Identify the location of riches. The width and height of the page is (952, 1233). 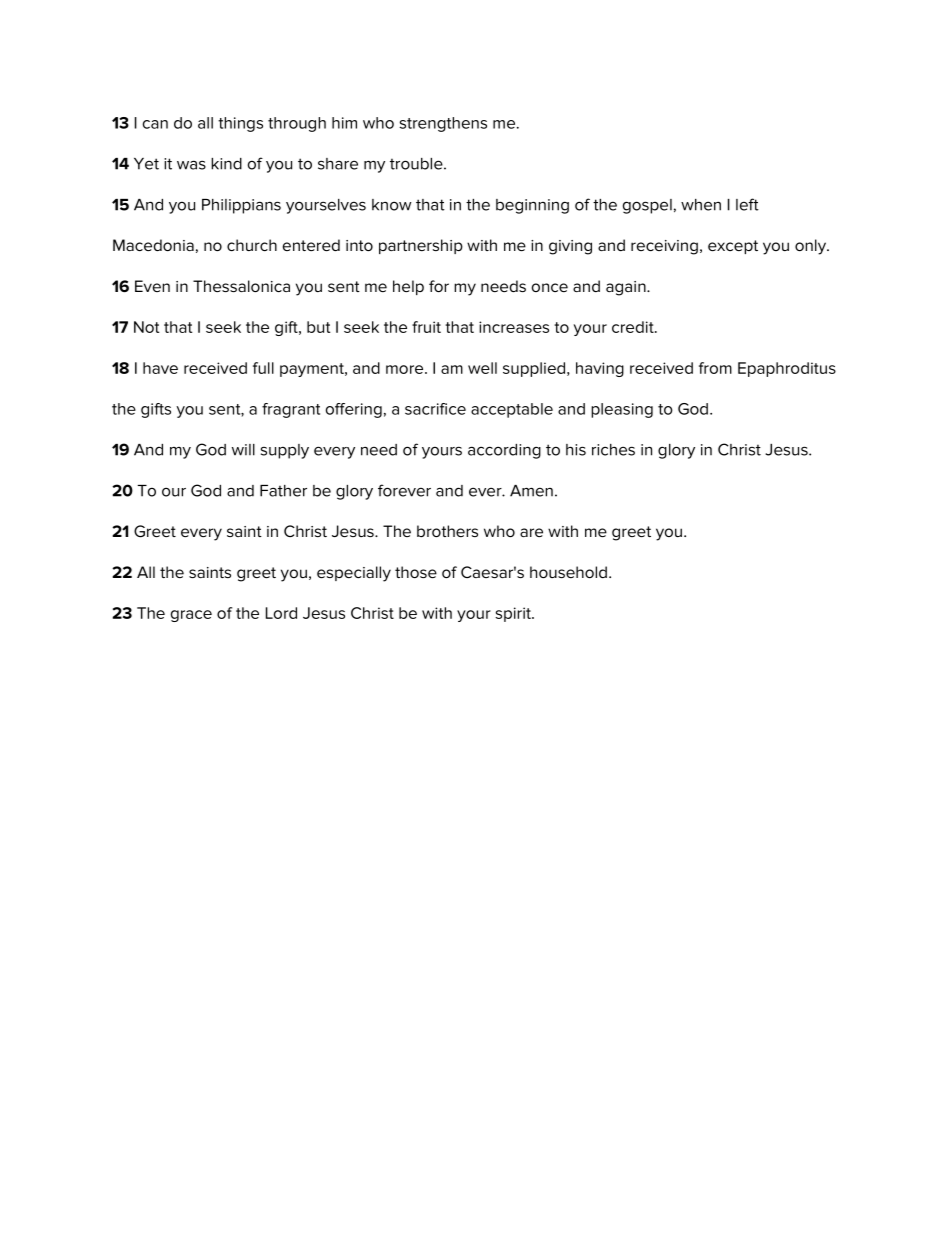
(613, 450).
